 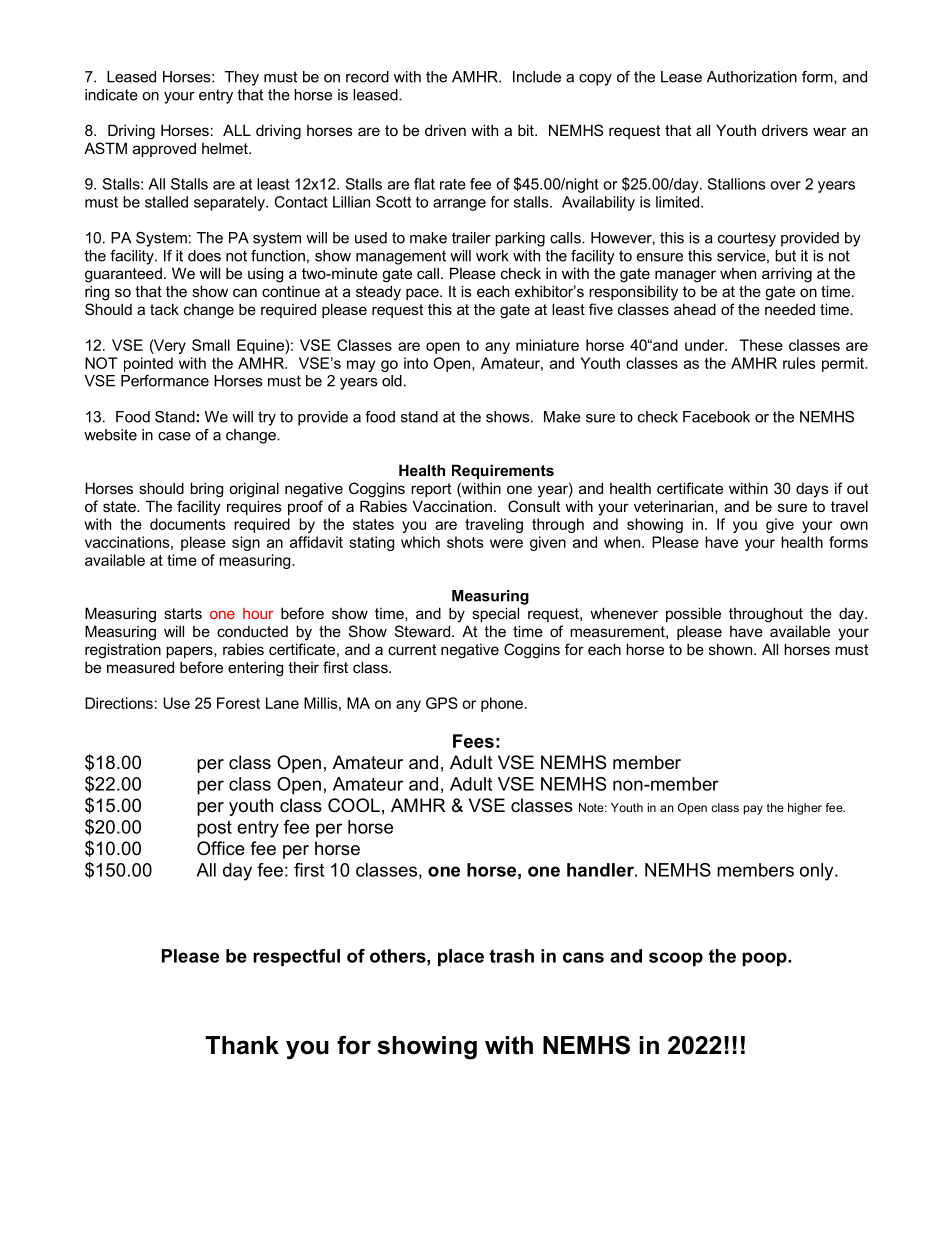 What do you see at coordinates (465, 542) in the document?
I see `shots` at bounding box center [465, 542].
